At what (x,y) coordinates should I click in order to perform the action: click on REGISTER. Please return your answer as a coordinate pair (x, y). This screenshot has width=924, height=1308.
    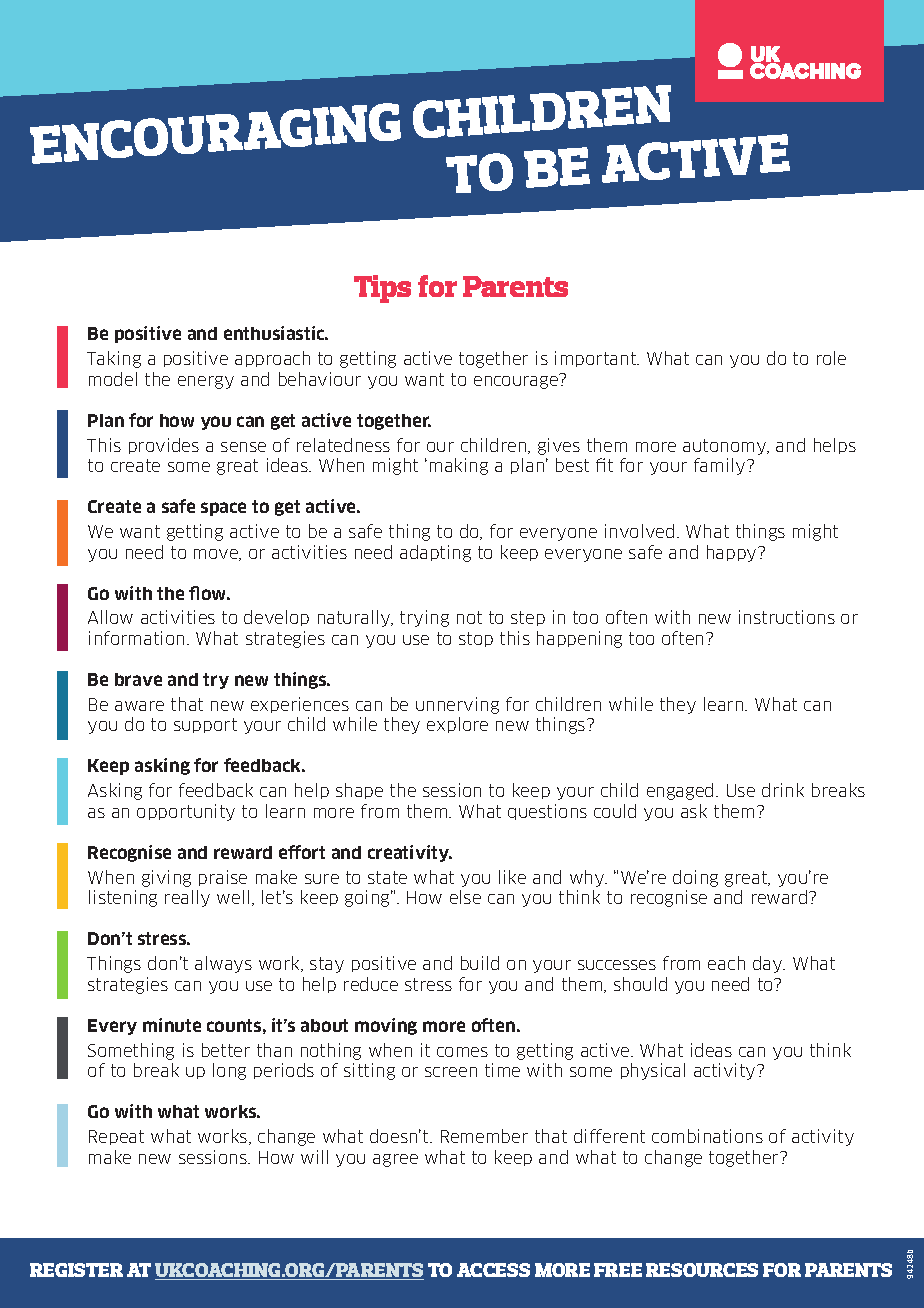
    Looking at the image, I should click on (76, 1270).
